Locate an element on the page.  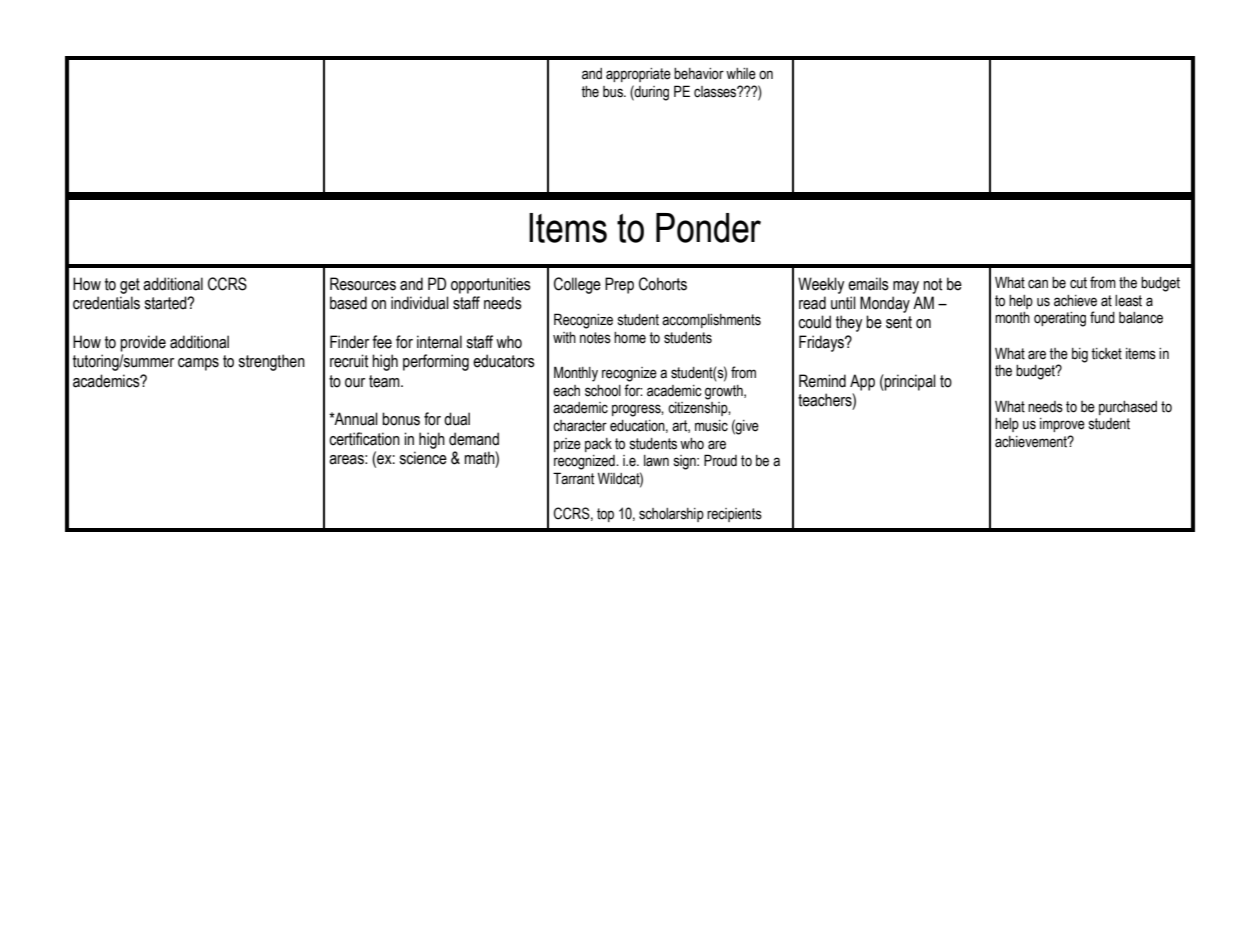
while is located at coordinates (741, 74).
